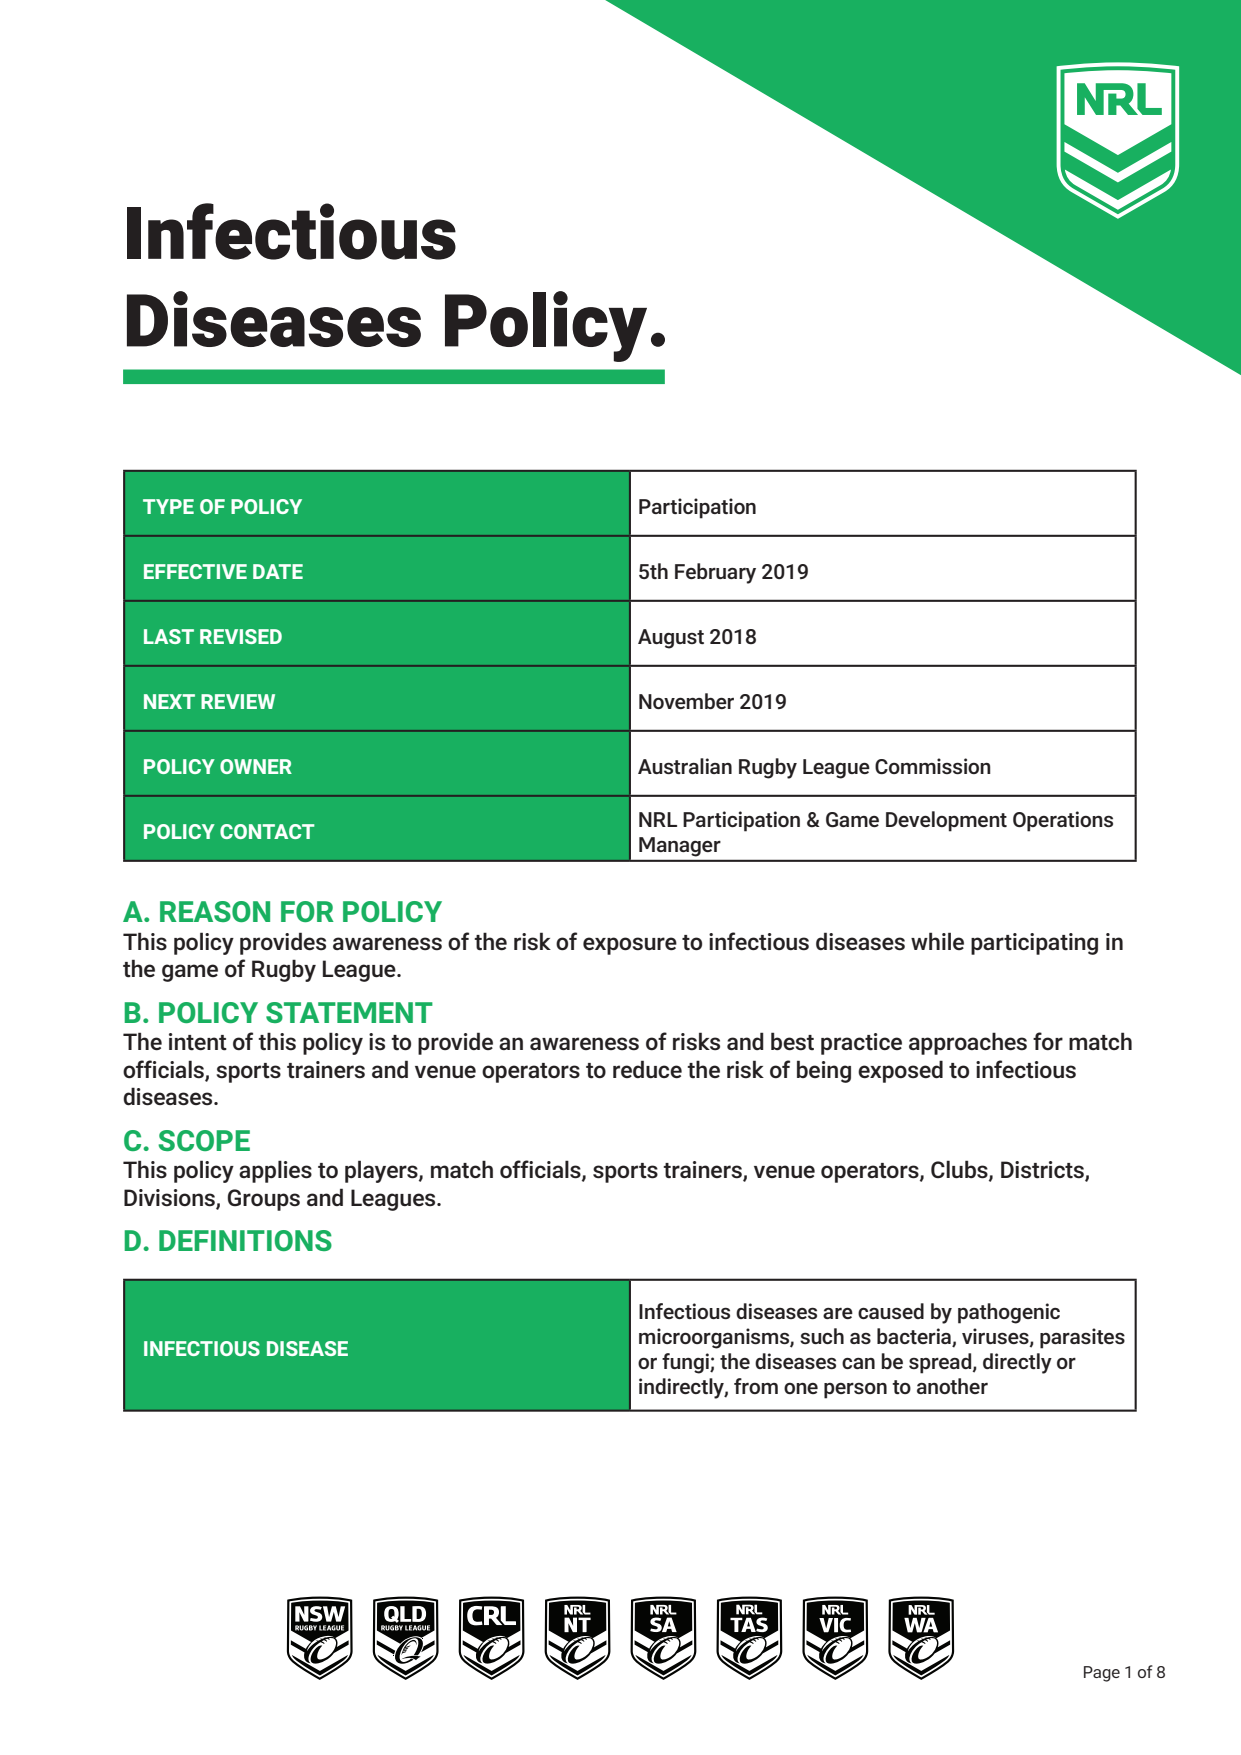 This page has height=1755, width=1241. Describe the element at coordinates (1102, 1674) in the page. I see `Page` at that location.
